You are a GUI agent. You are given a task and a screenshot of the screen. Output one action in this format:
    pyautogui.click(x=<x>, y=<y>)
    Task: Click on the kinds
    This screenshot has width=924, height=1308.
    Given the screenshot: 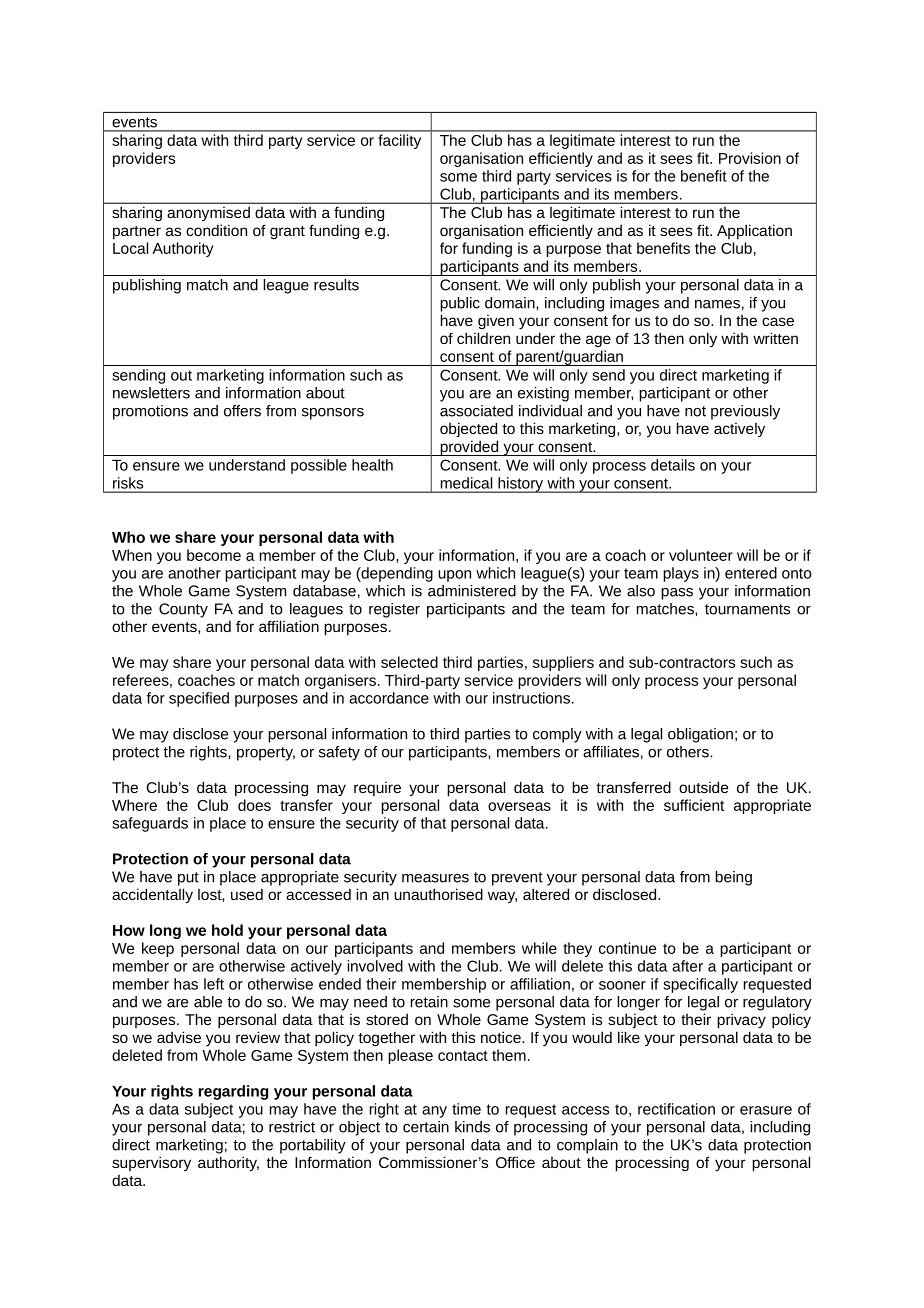 What is the action you would take?
    pyautogui.click(x=472, y=1127)
